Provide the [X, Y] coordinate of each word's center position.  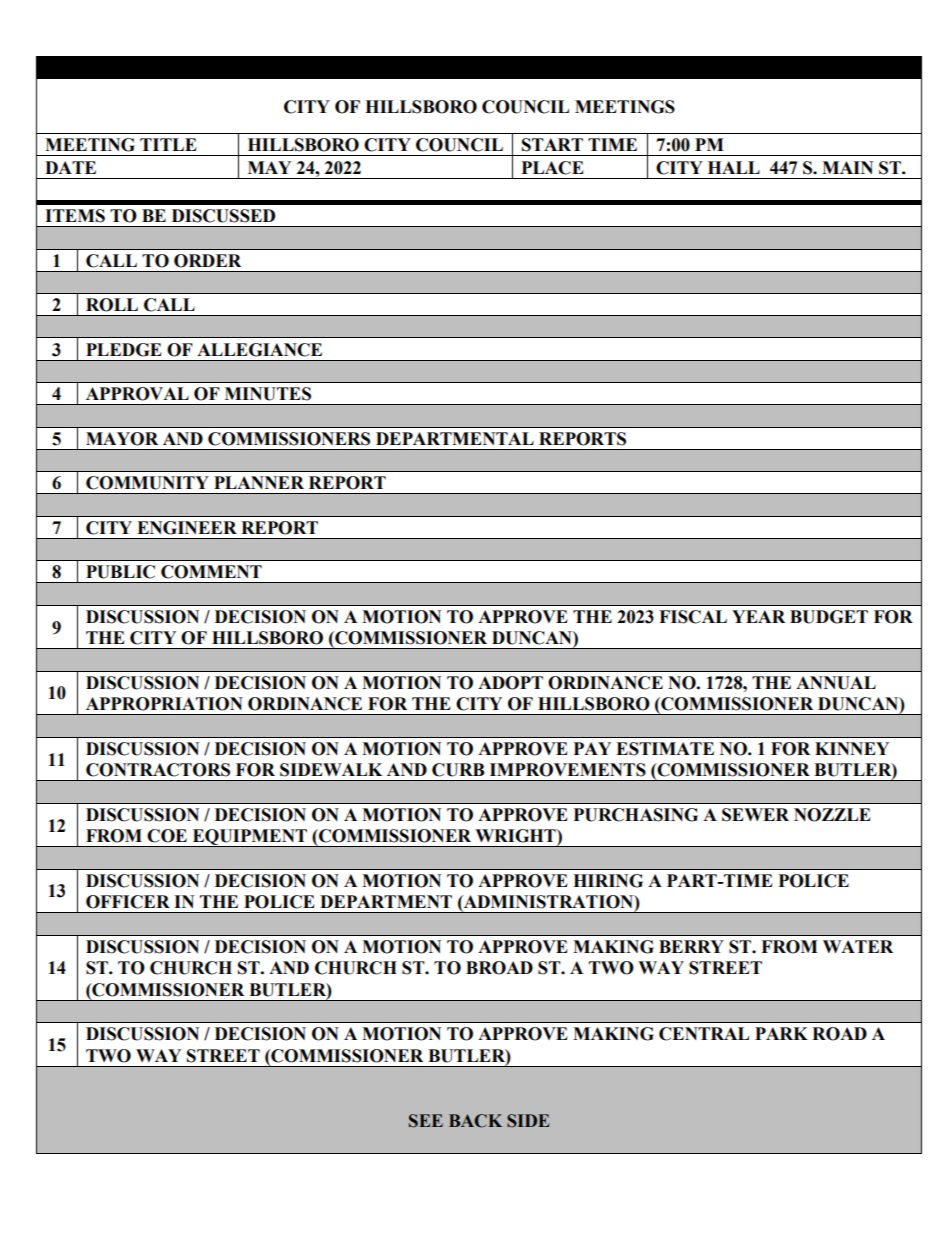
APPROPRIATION [164, 704]
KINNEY [852, 748]
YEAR [758, 616]
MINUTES [268, 394]
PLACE [553, 168]
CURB [458, 770]
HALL [734, 167]
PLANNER [259, 482]
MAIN [847, 167]
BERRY [691, 946]
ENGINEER [187, 528]
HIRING [608, 881]
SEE [426, 1121]
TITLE [168, 144]
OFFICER [128, 902]
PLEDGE [124, 350]
